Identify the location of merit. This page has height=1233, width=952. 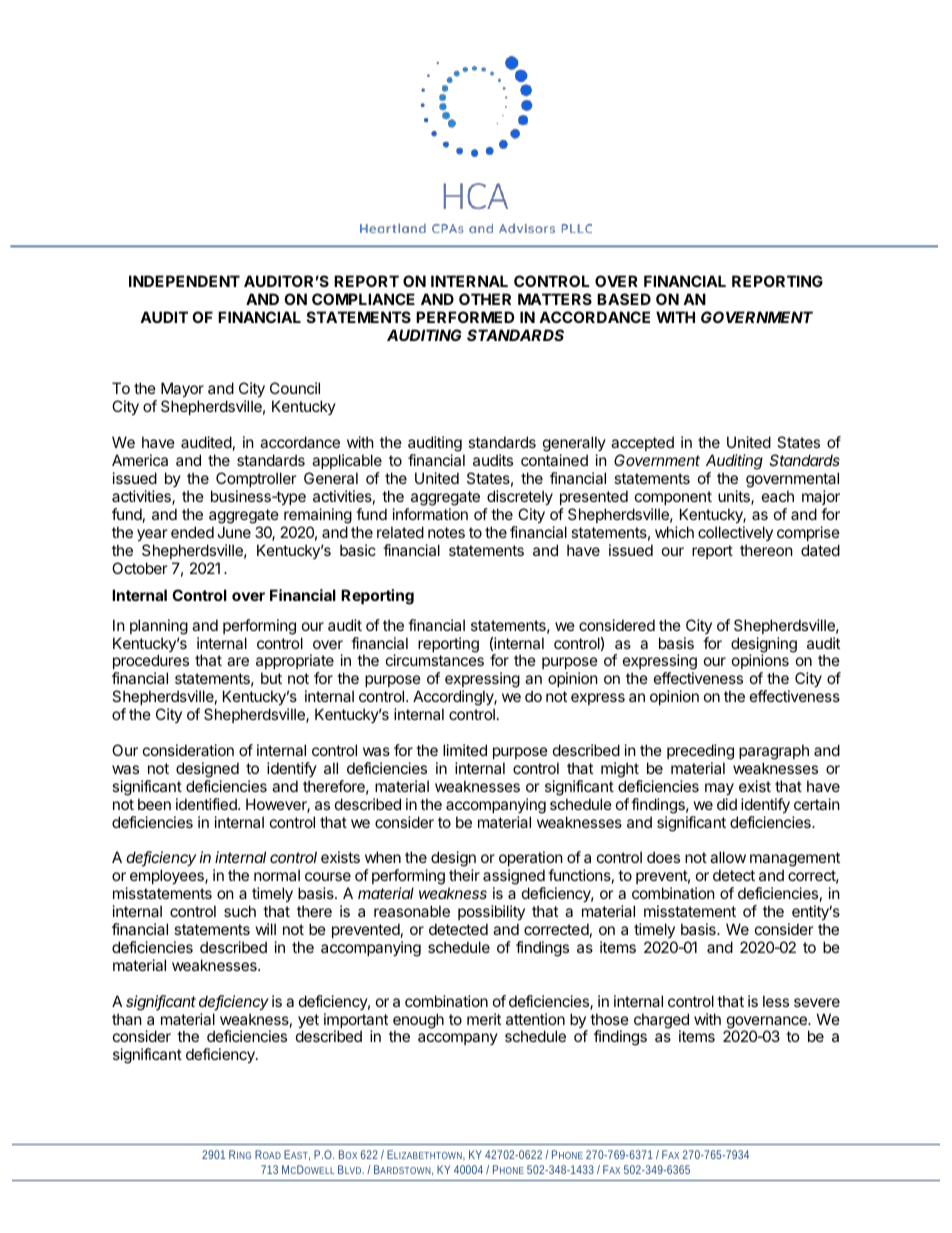
(484, 1019).
